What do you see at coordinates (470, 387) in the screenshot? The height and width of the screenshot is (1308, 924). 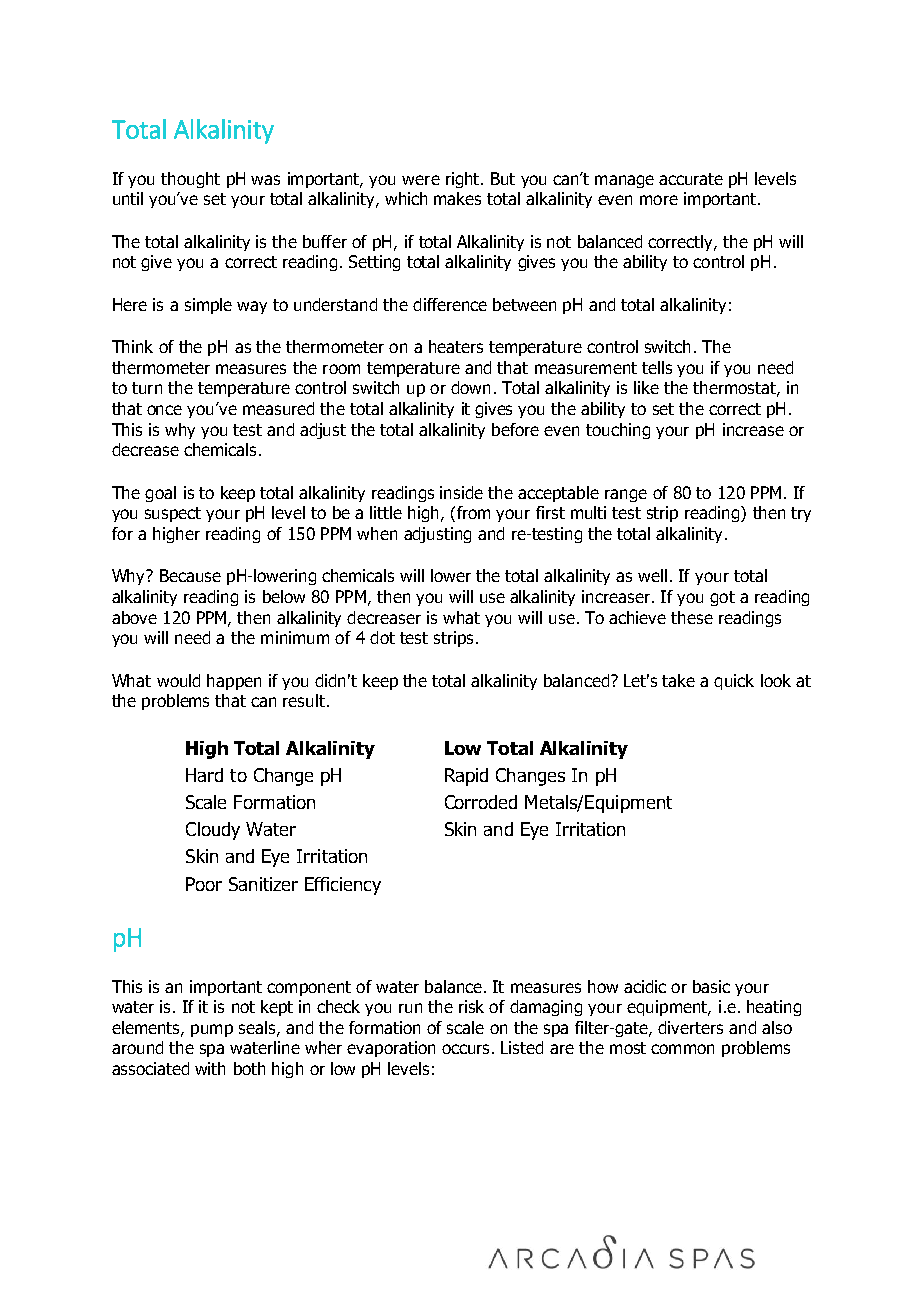 I see `down` at bounding box center [470, 387].
